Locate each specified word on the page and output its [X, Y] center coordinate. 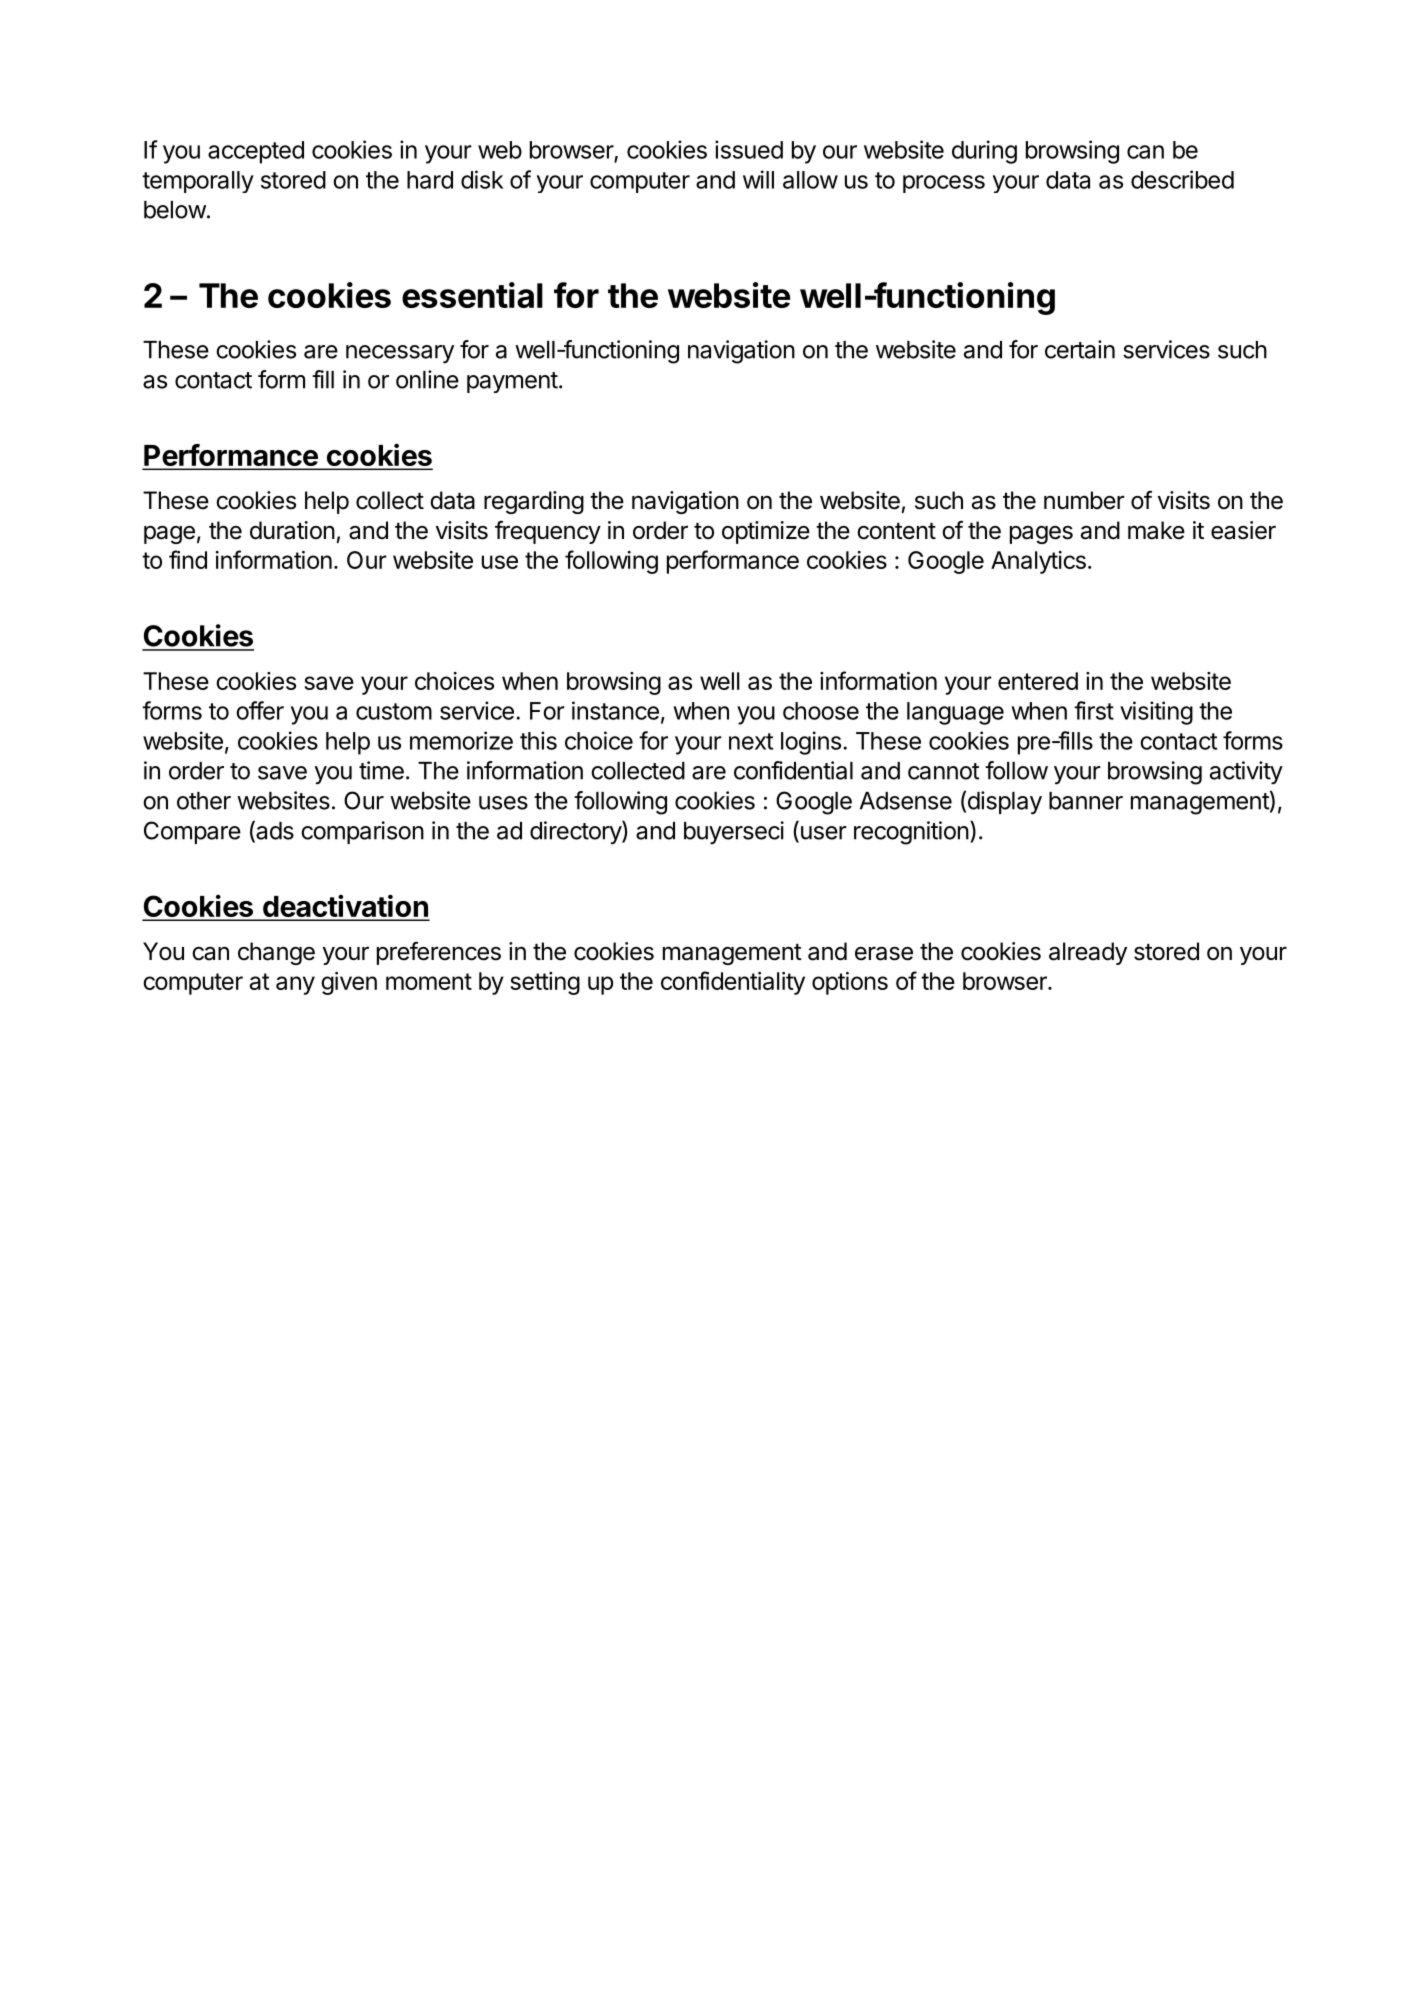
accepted [256, 152]
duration [292, 530]
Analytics [1038, 562]
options [850, 983]
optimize [766, 532]
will [758, 179]
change [276, 953]
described [1182, 179]
